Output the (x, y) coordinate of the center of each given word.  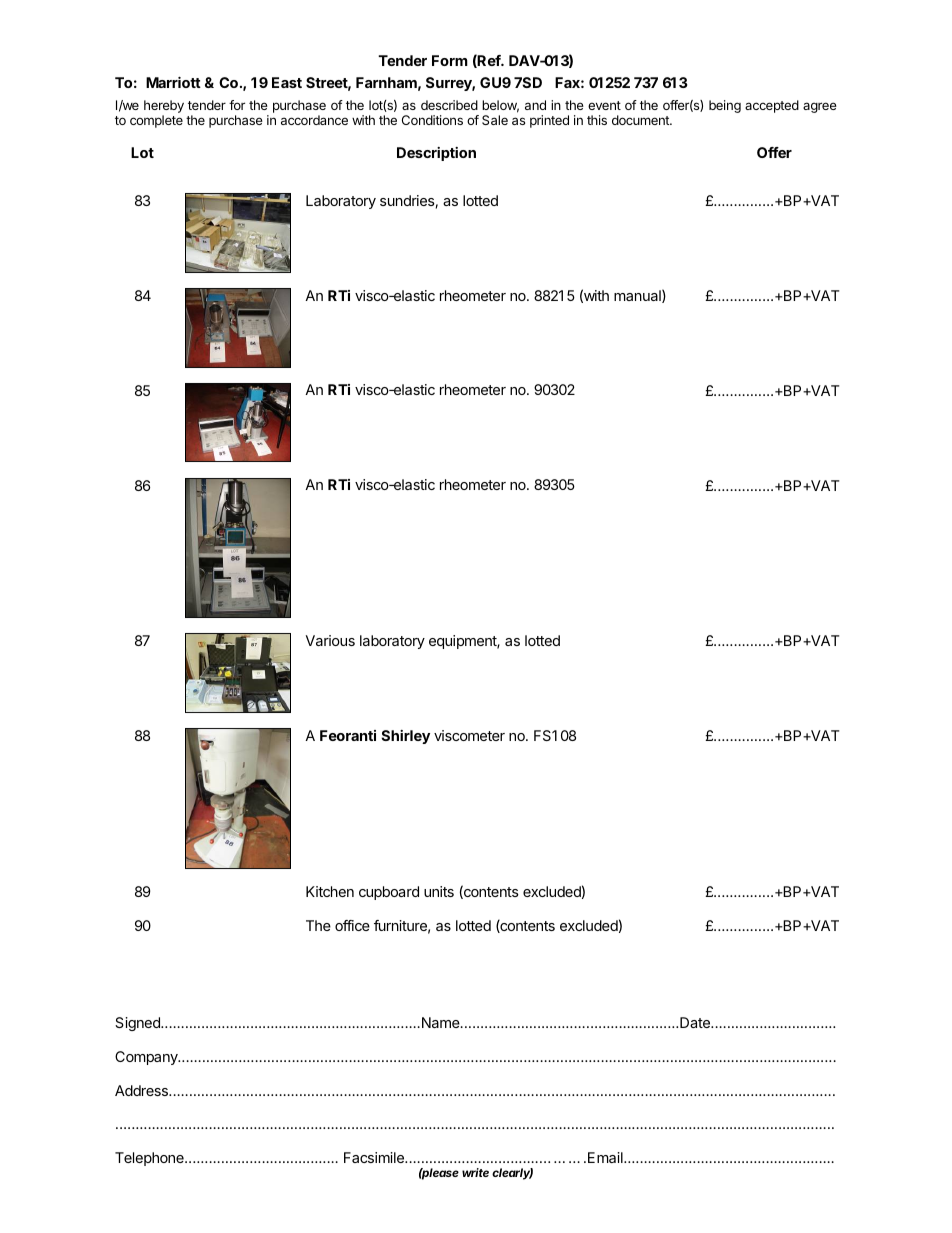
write (475, 1172)
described (449, 105)
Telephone (150, 1159)
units (439, 891)
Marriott (173, 82)
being (725, 106)
